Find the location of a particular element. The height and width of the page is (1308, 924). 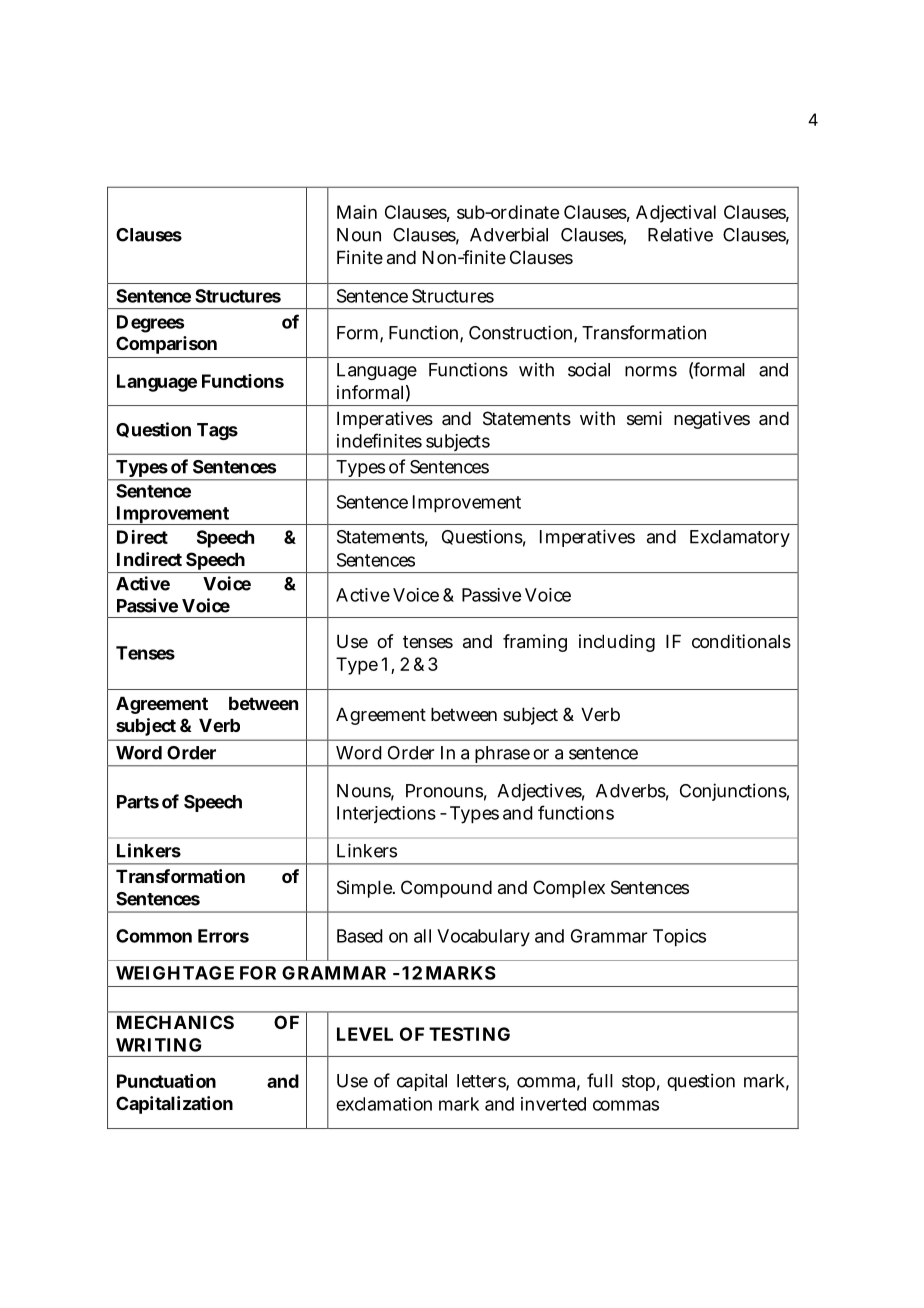

Main is located at coordinates (357, 212).
